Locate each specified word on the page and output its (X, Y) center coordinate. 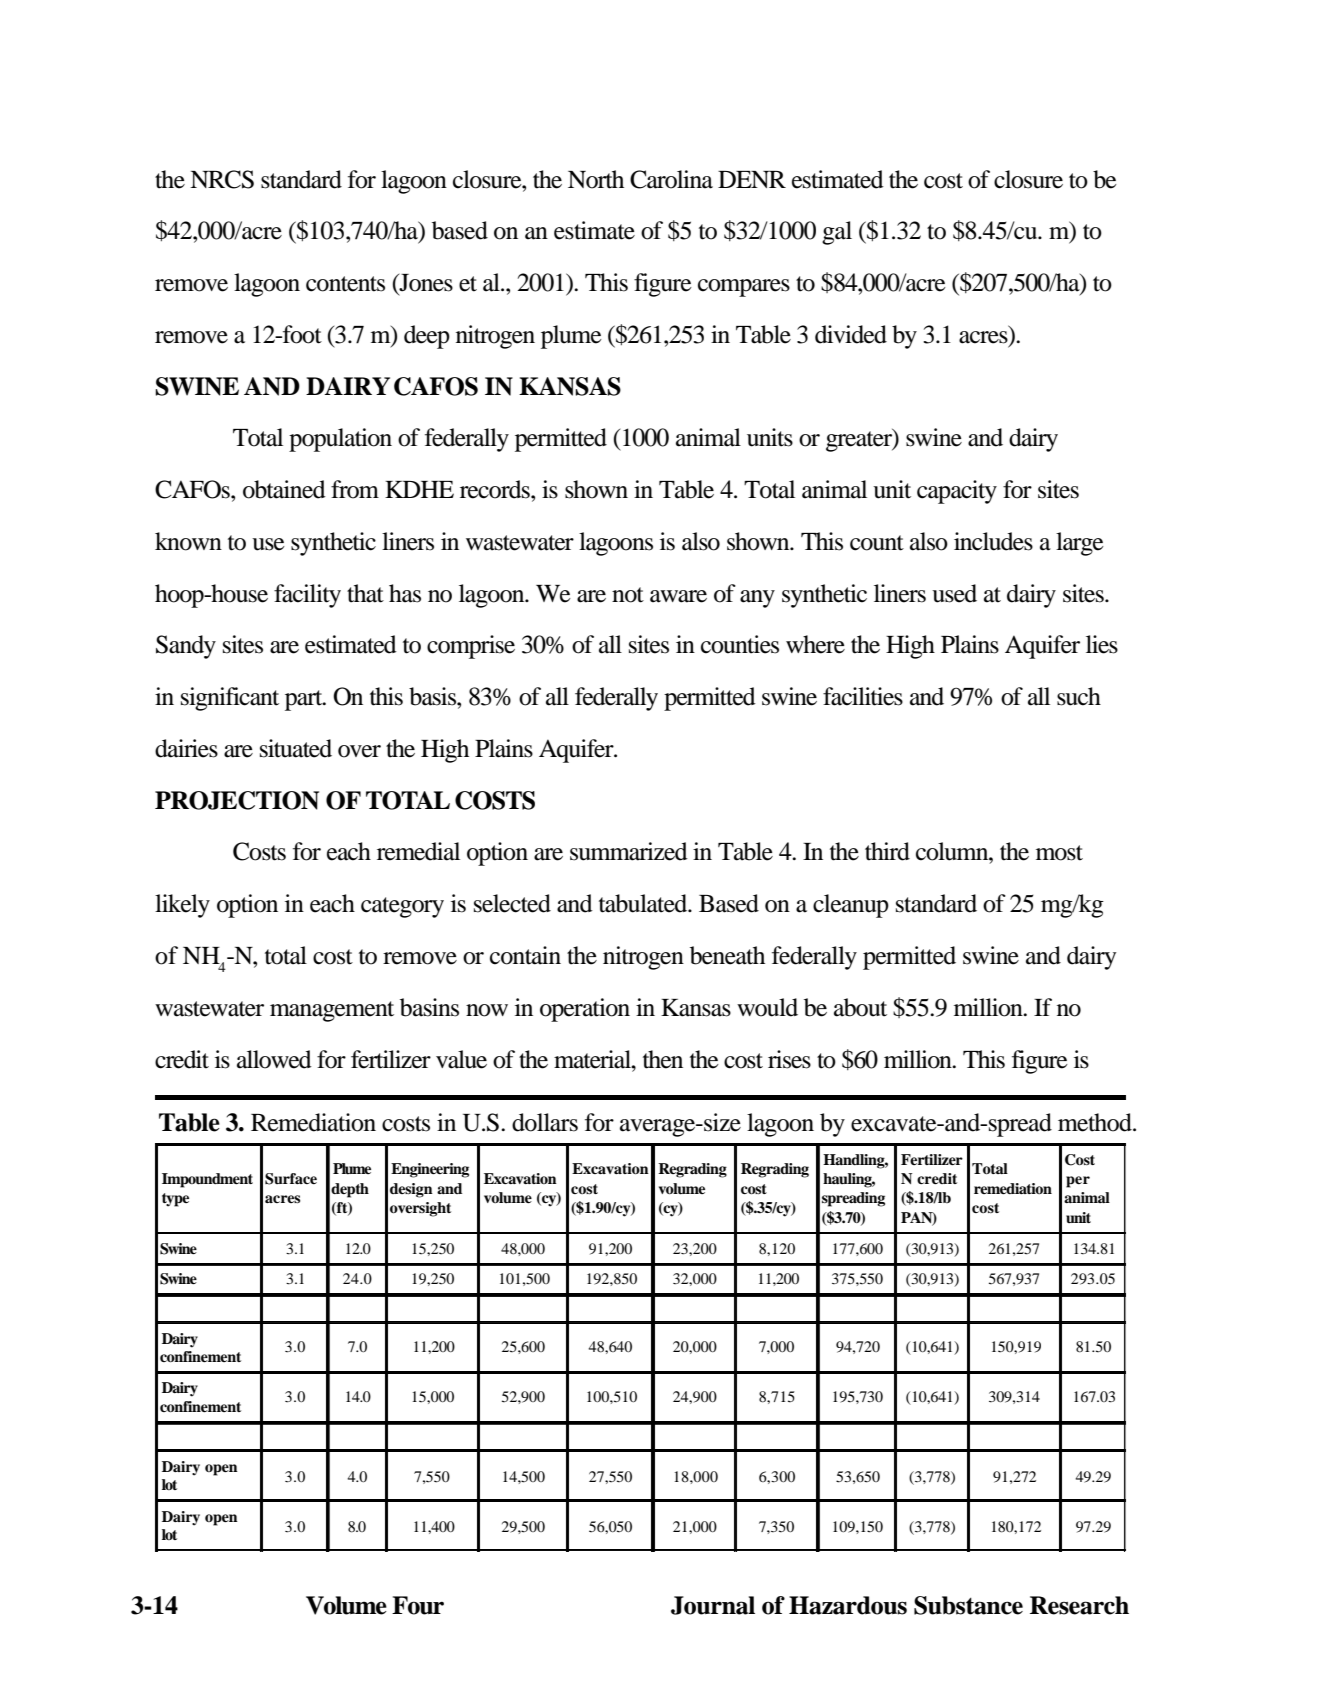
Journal (713, 1605)
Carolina (671, 179)
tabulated (644, 903)
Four (418, 1605)
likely (182, 906)
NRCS (222, 179)
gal (837, 233)
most (1059, 853)
